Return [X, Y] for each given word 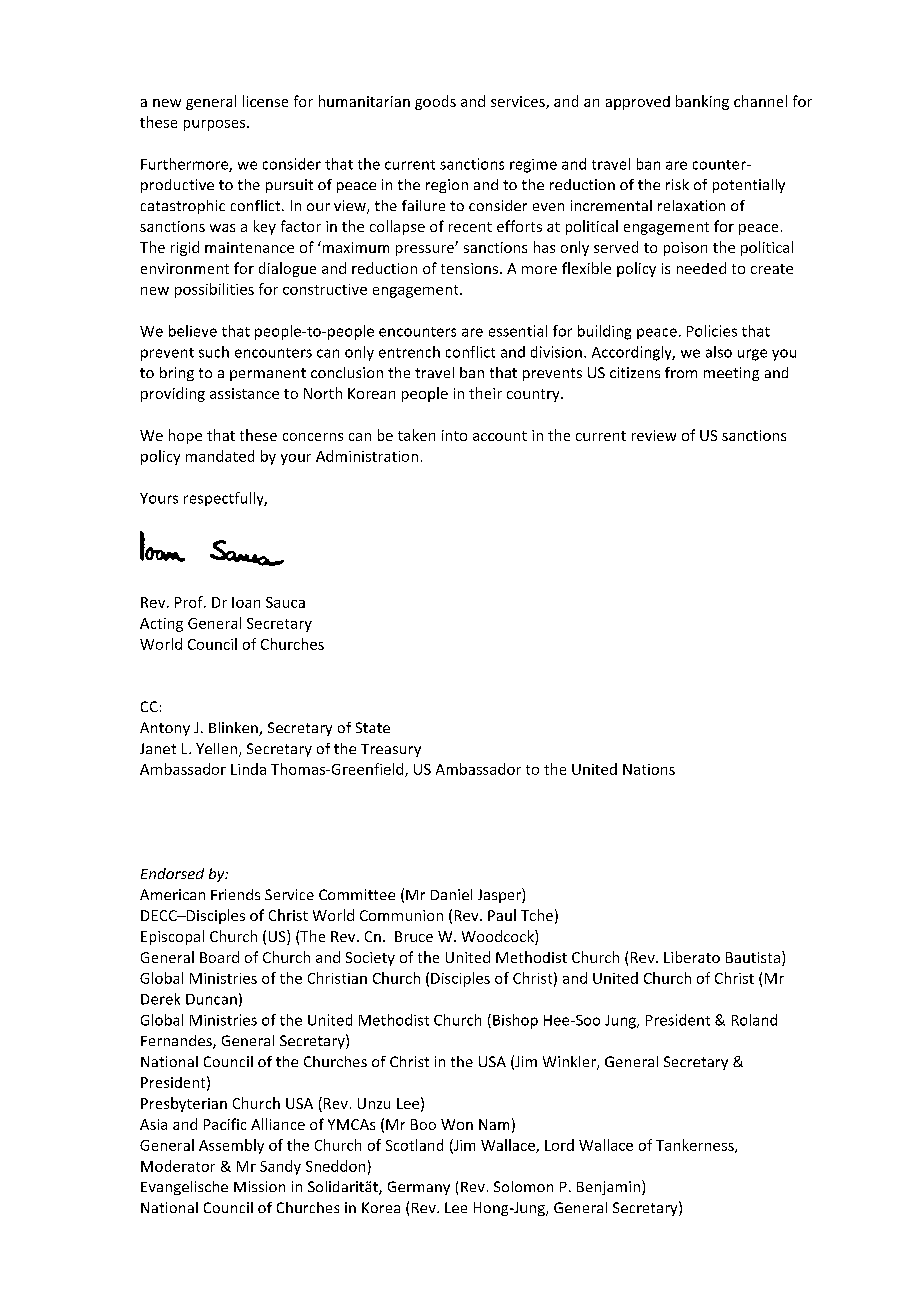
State [373, 727]
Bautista [753, 957]
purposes [216, 125]
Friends [235, 894]
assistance [244, 393]
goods [435, 102]
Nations [649, 769]
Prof [190, 602]
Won [457, 1124]
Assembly [231, 1146]
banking [702, 102]
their [485, 393]
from [681, 372]
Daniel [451, 894]
